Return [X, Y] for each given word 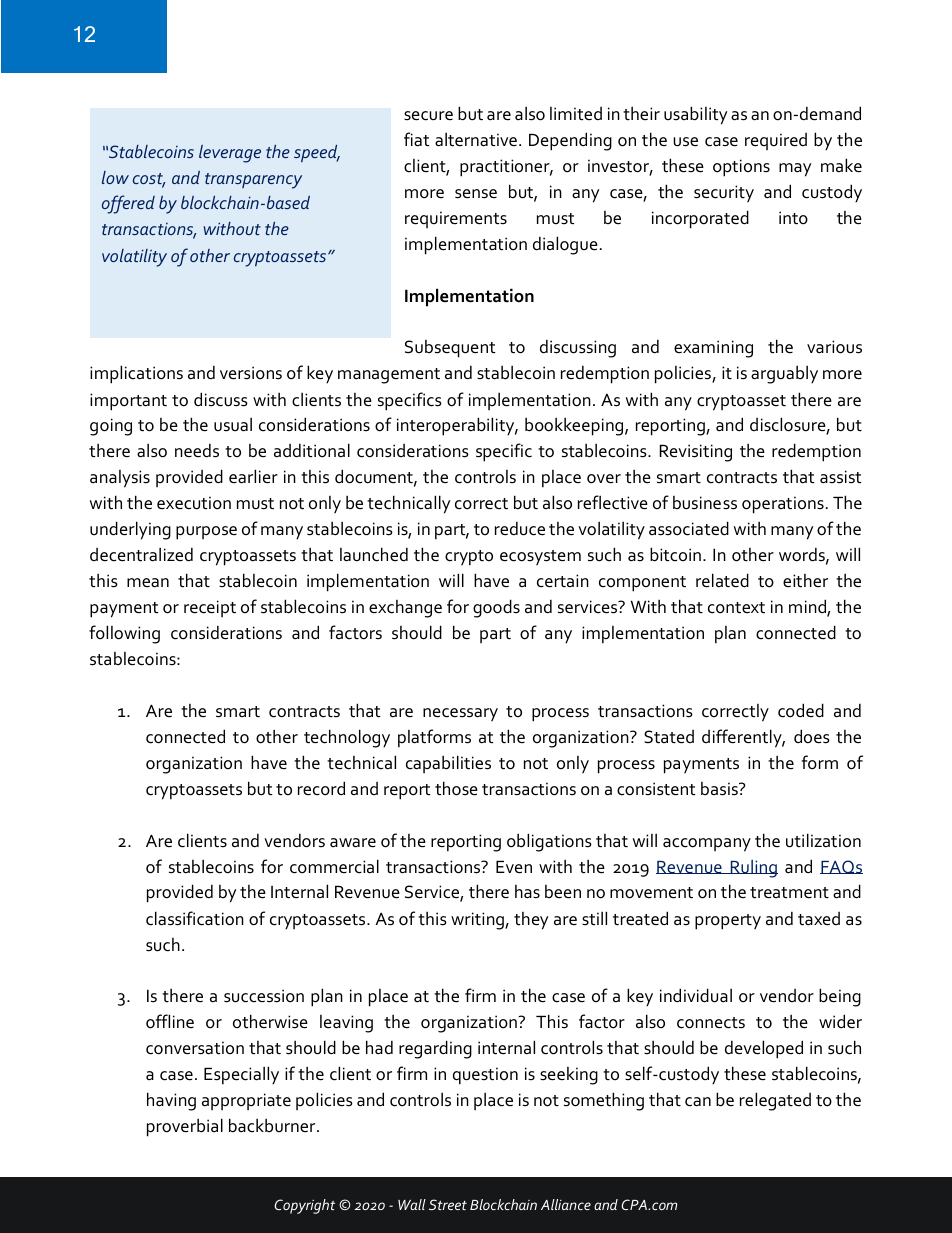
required [776, 141]
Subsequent [450, 349]
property [728, 922]
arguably [784, 374]
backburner [273, 1125]
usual [233, 424]
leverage [230, 154]
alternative [476, 139]
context [736, 608]
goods [496, 608]
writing [478, 921]
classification [195, 918]
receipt [210, 608]
